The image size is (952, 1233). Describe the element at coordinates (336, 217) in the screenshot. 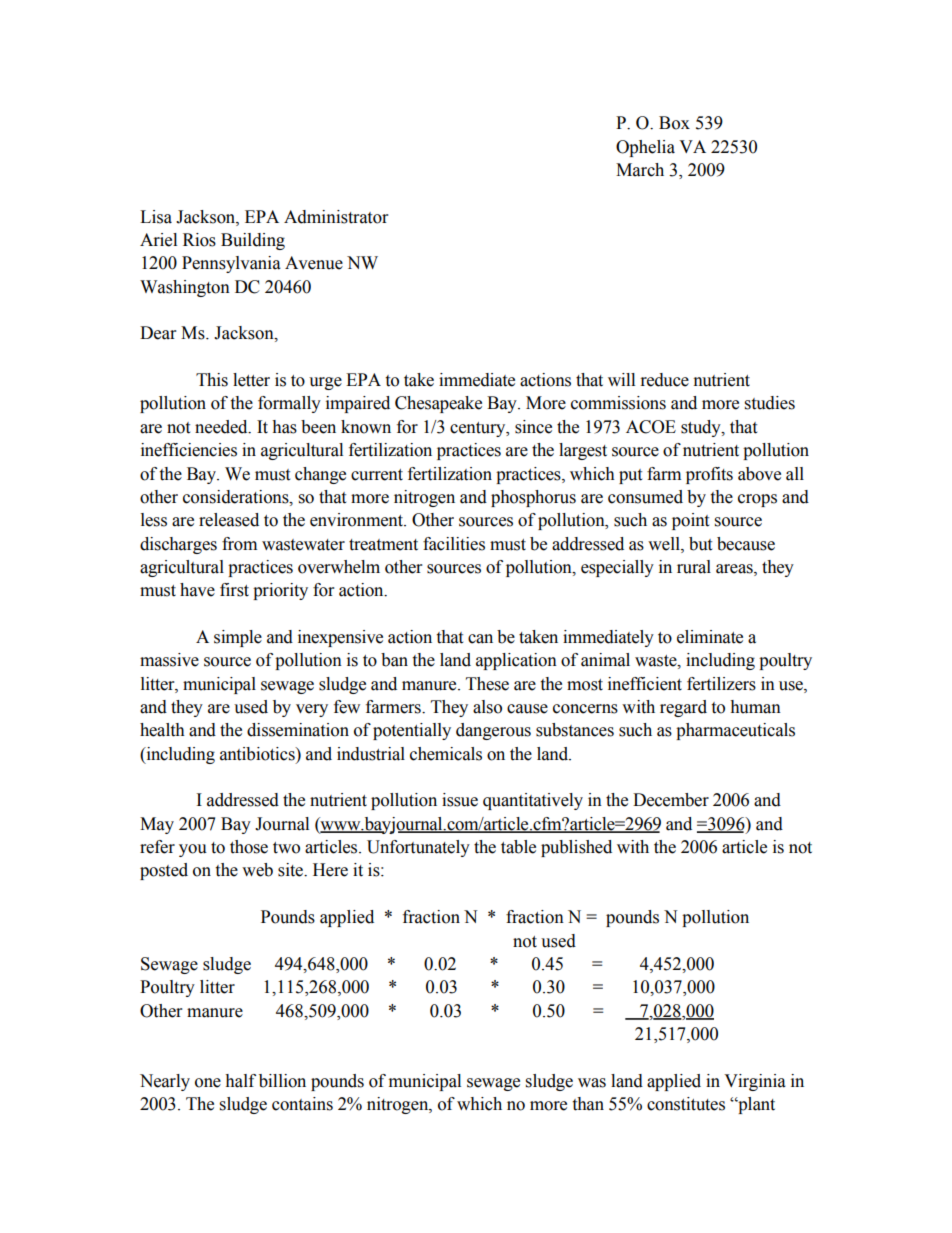

I see `Administrator` at that location.
